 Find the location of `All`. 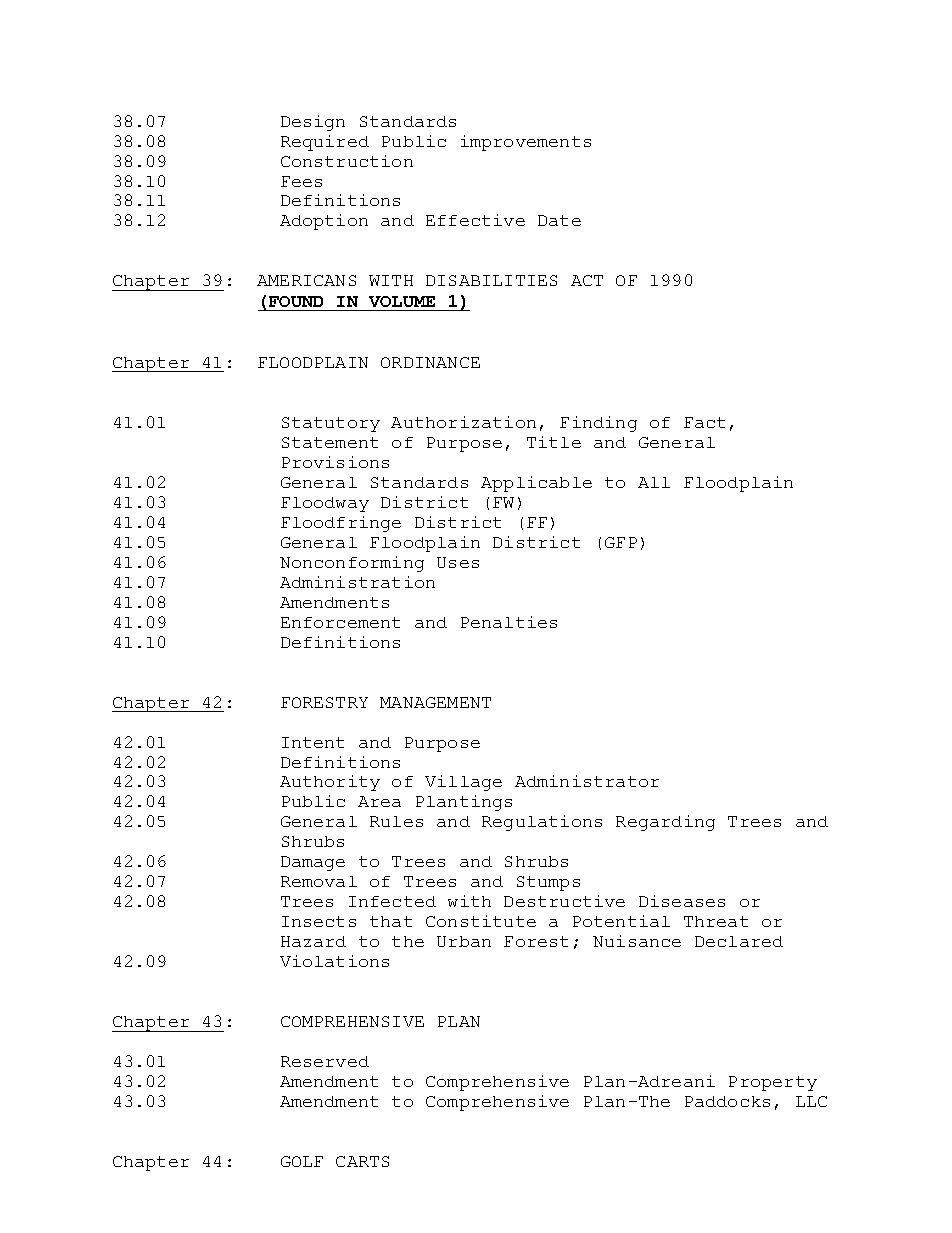

All is located at coordinates (654, 482).
